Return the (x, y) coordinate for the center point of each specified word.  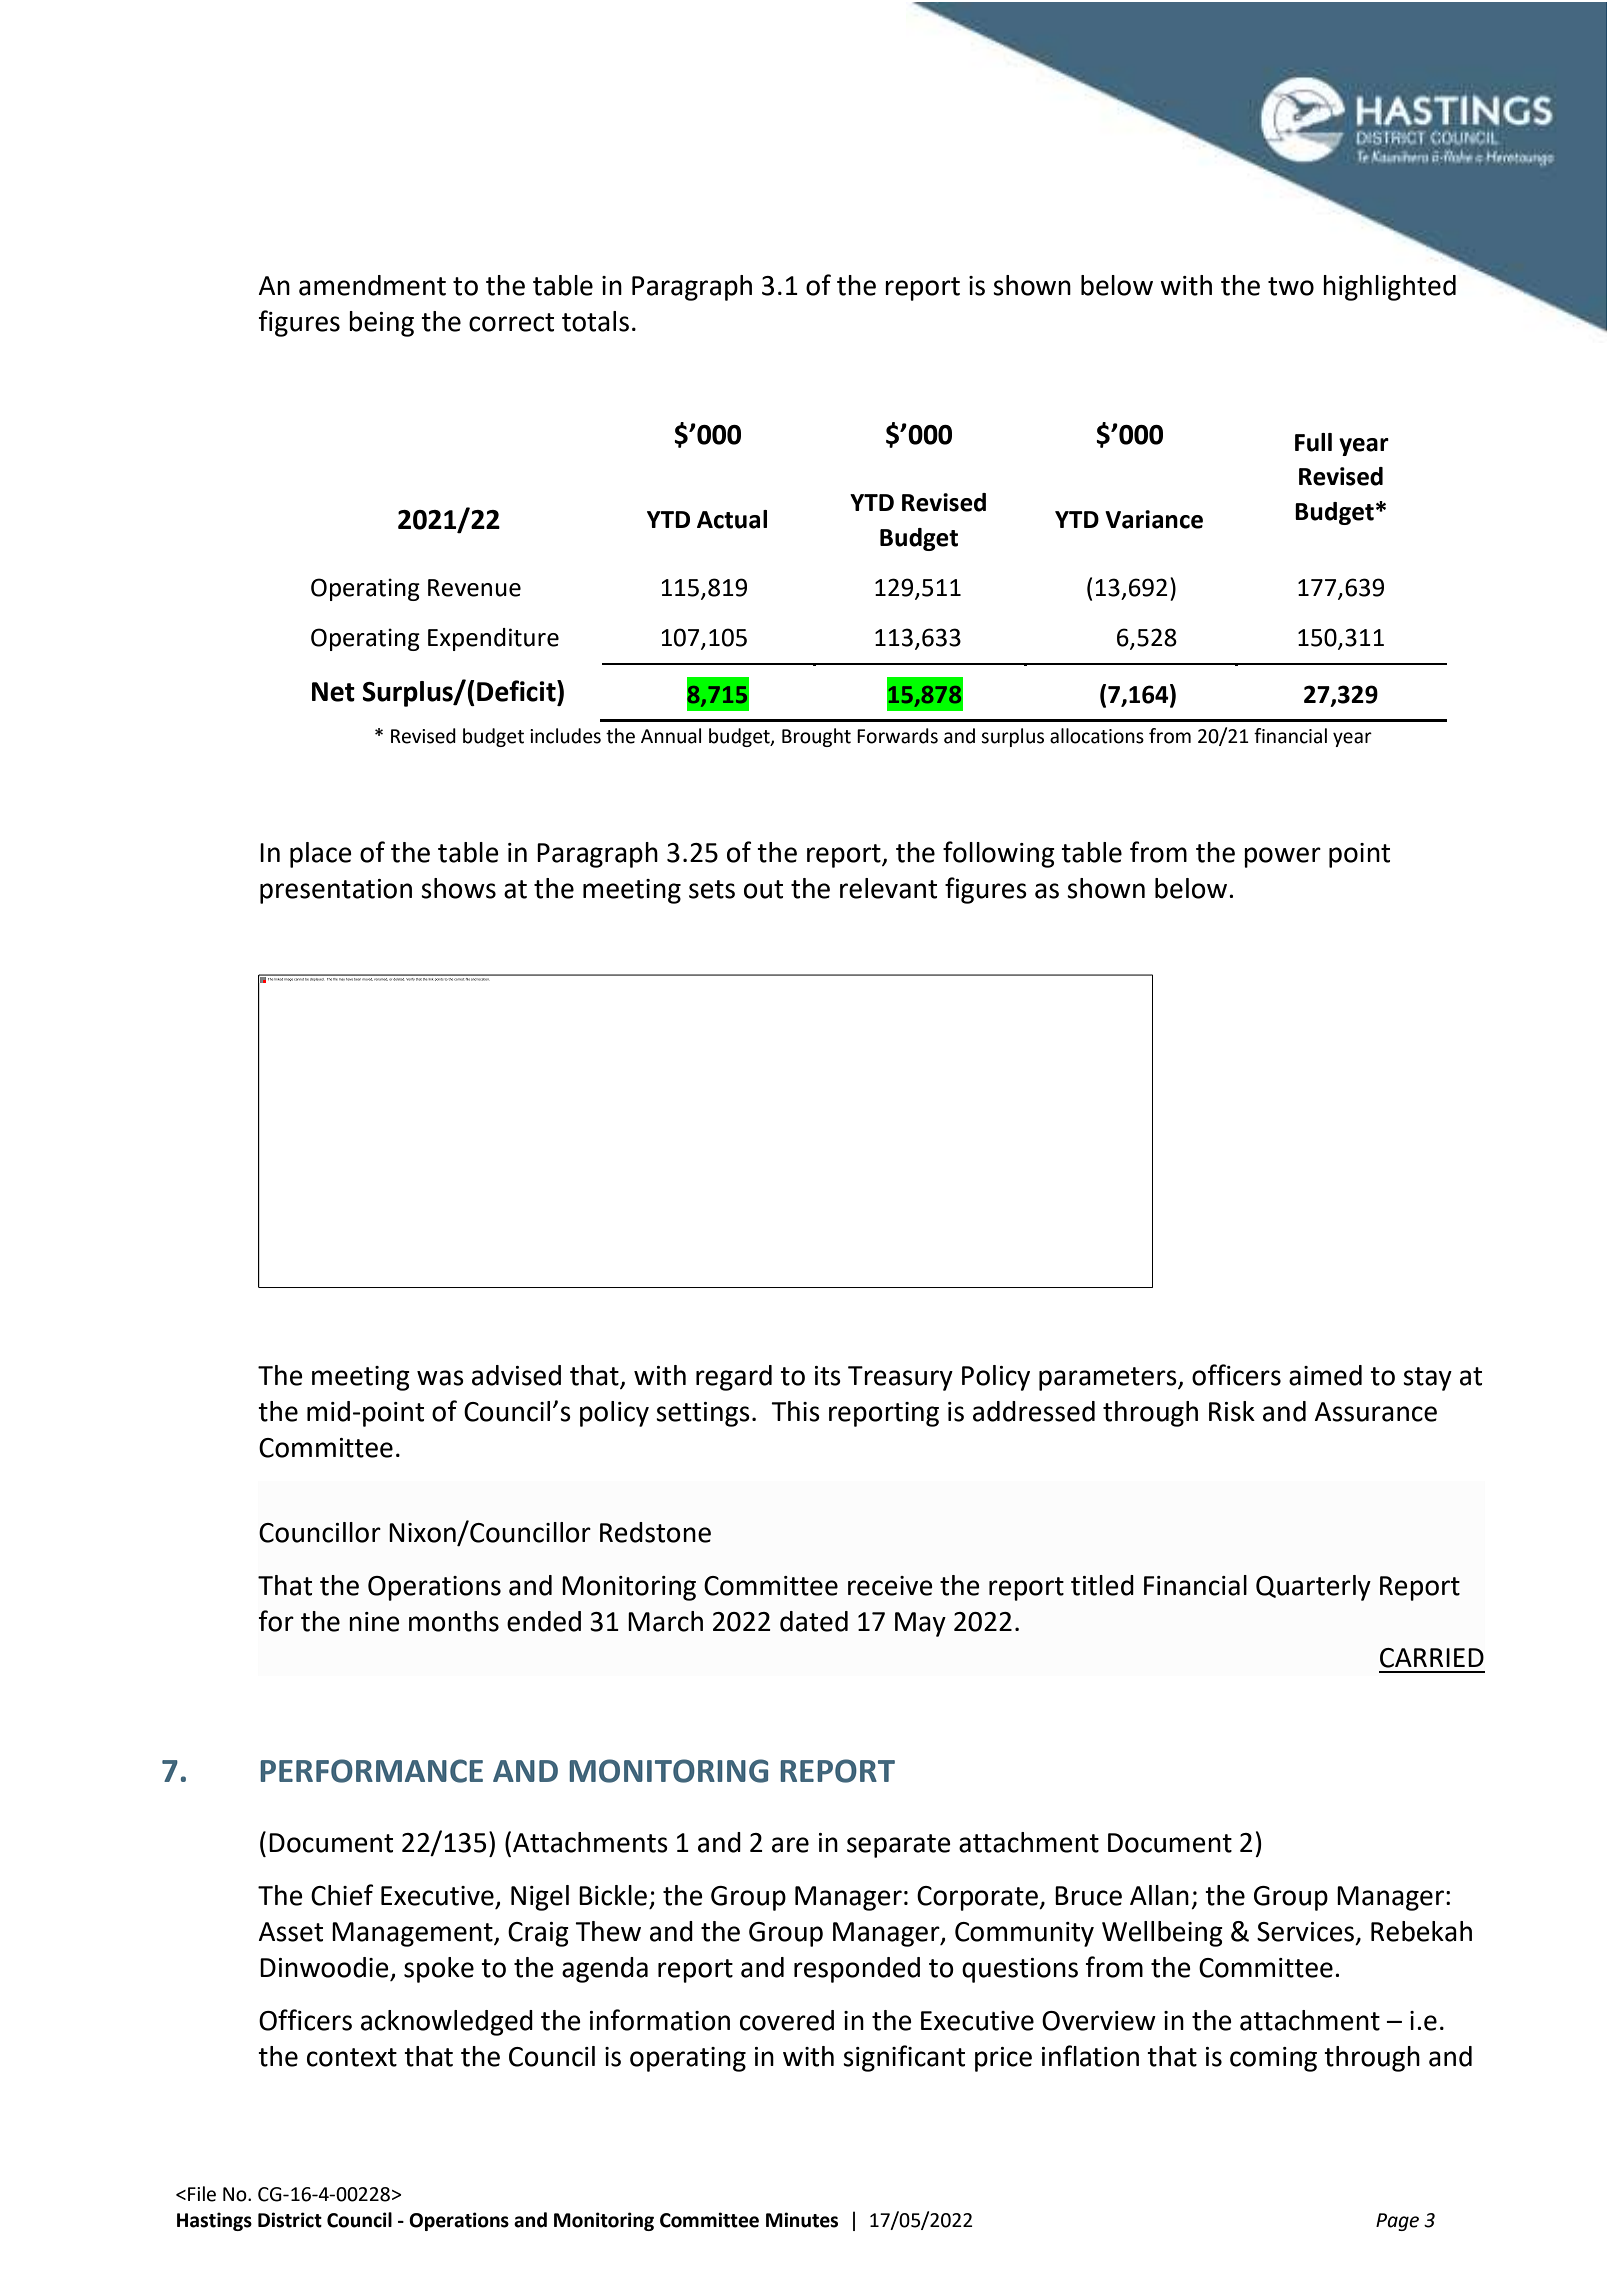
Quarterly (1313, 1588)
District (290, 2220)
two (1291, 286)
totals (595, 321)
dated (814, 1621)
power (1282, 857)
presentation (336, 891)
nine (374, 1622)
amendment (372, 285)
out (763, 889)
